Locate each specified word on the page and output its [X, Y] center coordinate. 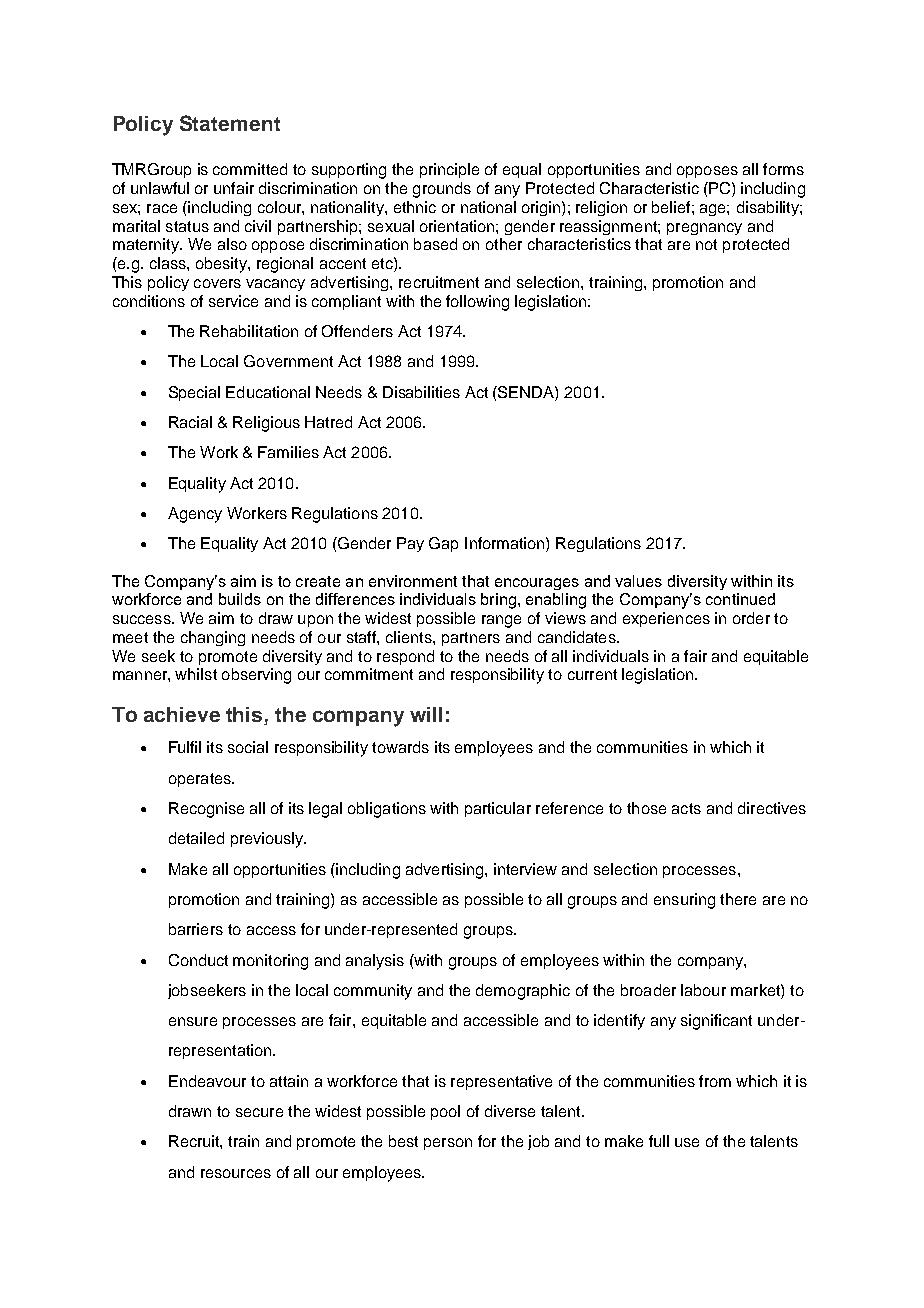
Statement [230, 123]
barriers [196, 929]
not [706, 244]
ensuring [684, 901]
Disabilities [421, 392]
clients [410, 637]
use [687, 1142]
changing [213, 638]
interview [525, 869]
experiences [666, 619]
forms [783, 169]
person [448, 1144]
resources [236, 1173]
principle [449, 170]
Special [194, 393]
